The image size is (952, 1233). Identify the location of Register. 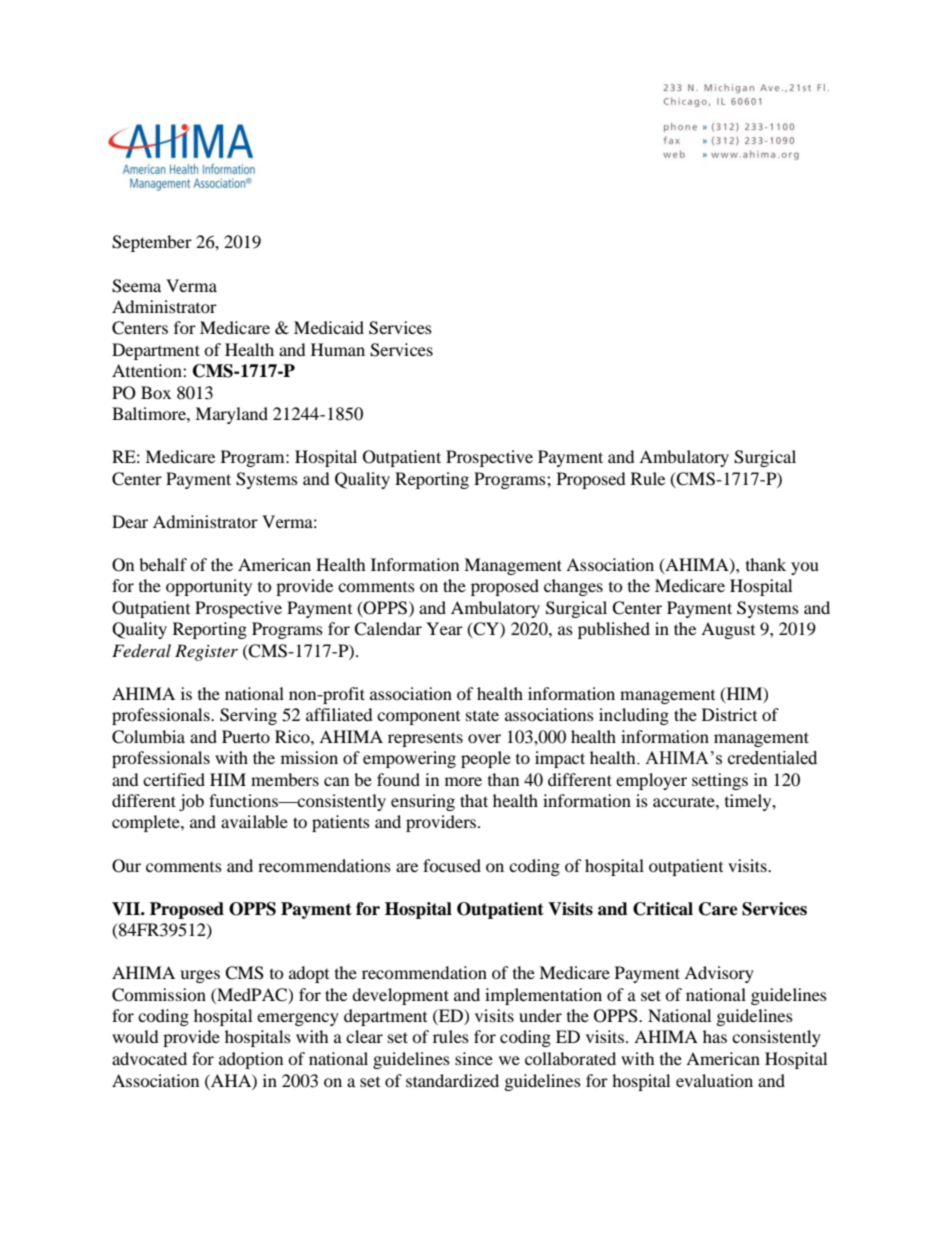
(206, 652).
